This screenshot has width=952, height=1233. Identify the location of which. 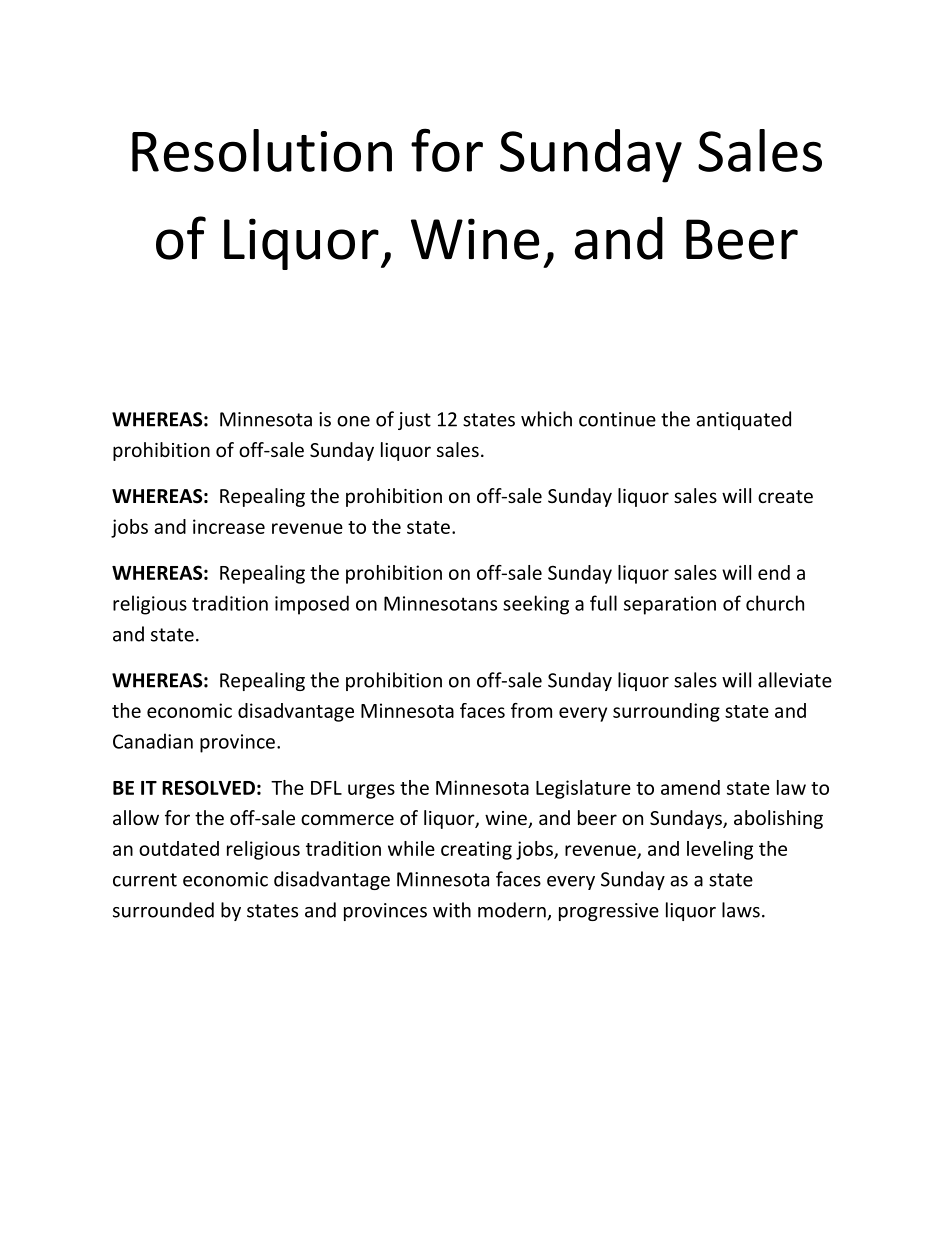
(546, 419).
